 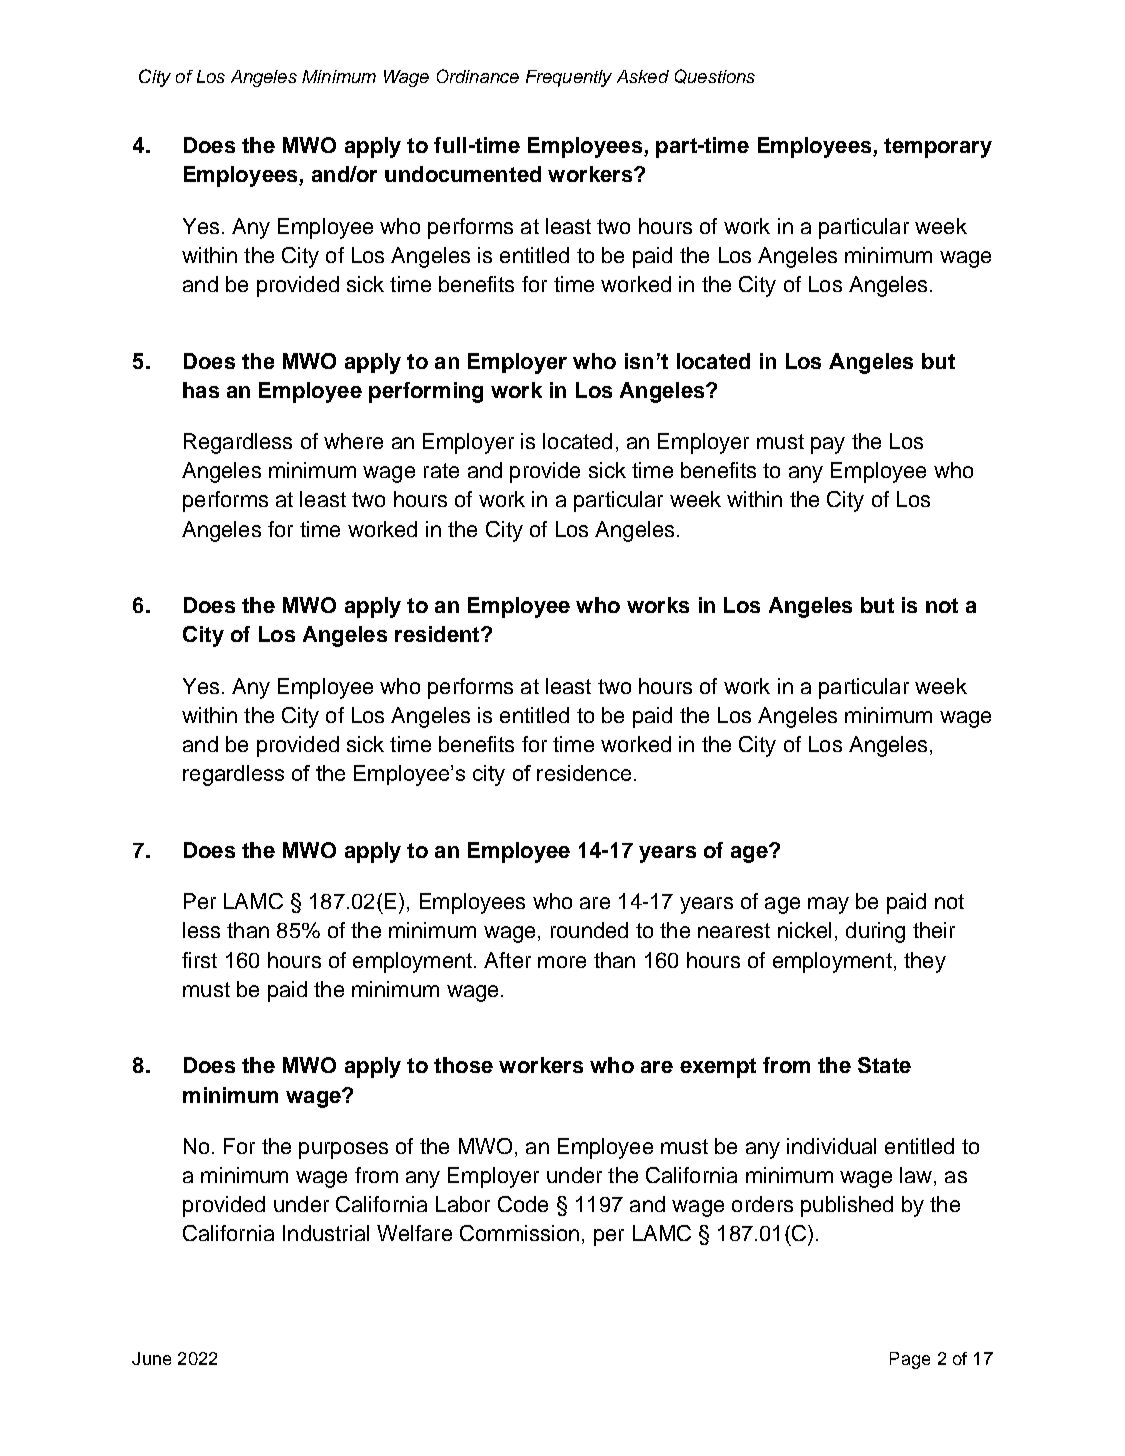 What do you see at coordinates (438, 634) in the screenshot?
I see `resident` at bounding box center [438, 634].
